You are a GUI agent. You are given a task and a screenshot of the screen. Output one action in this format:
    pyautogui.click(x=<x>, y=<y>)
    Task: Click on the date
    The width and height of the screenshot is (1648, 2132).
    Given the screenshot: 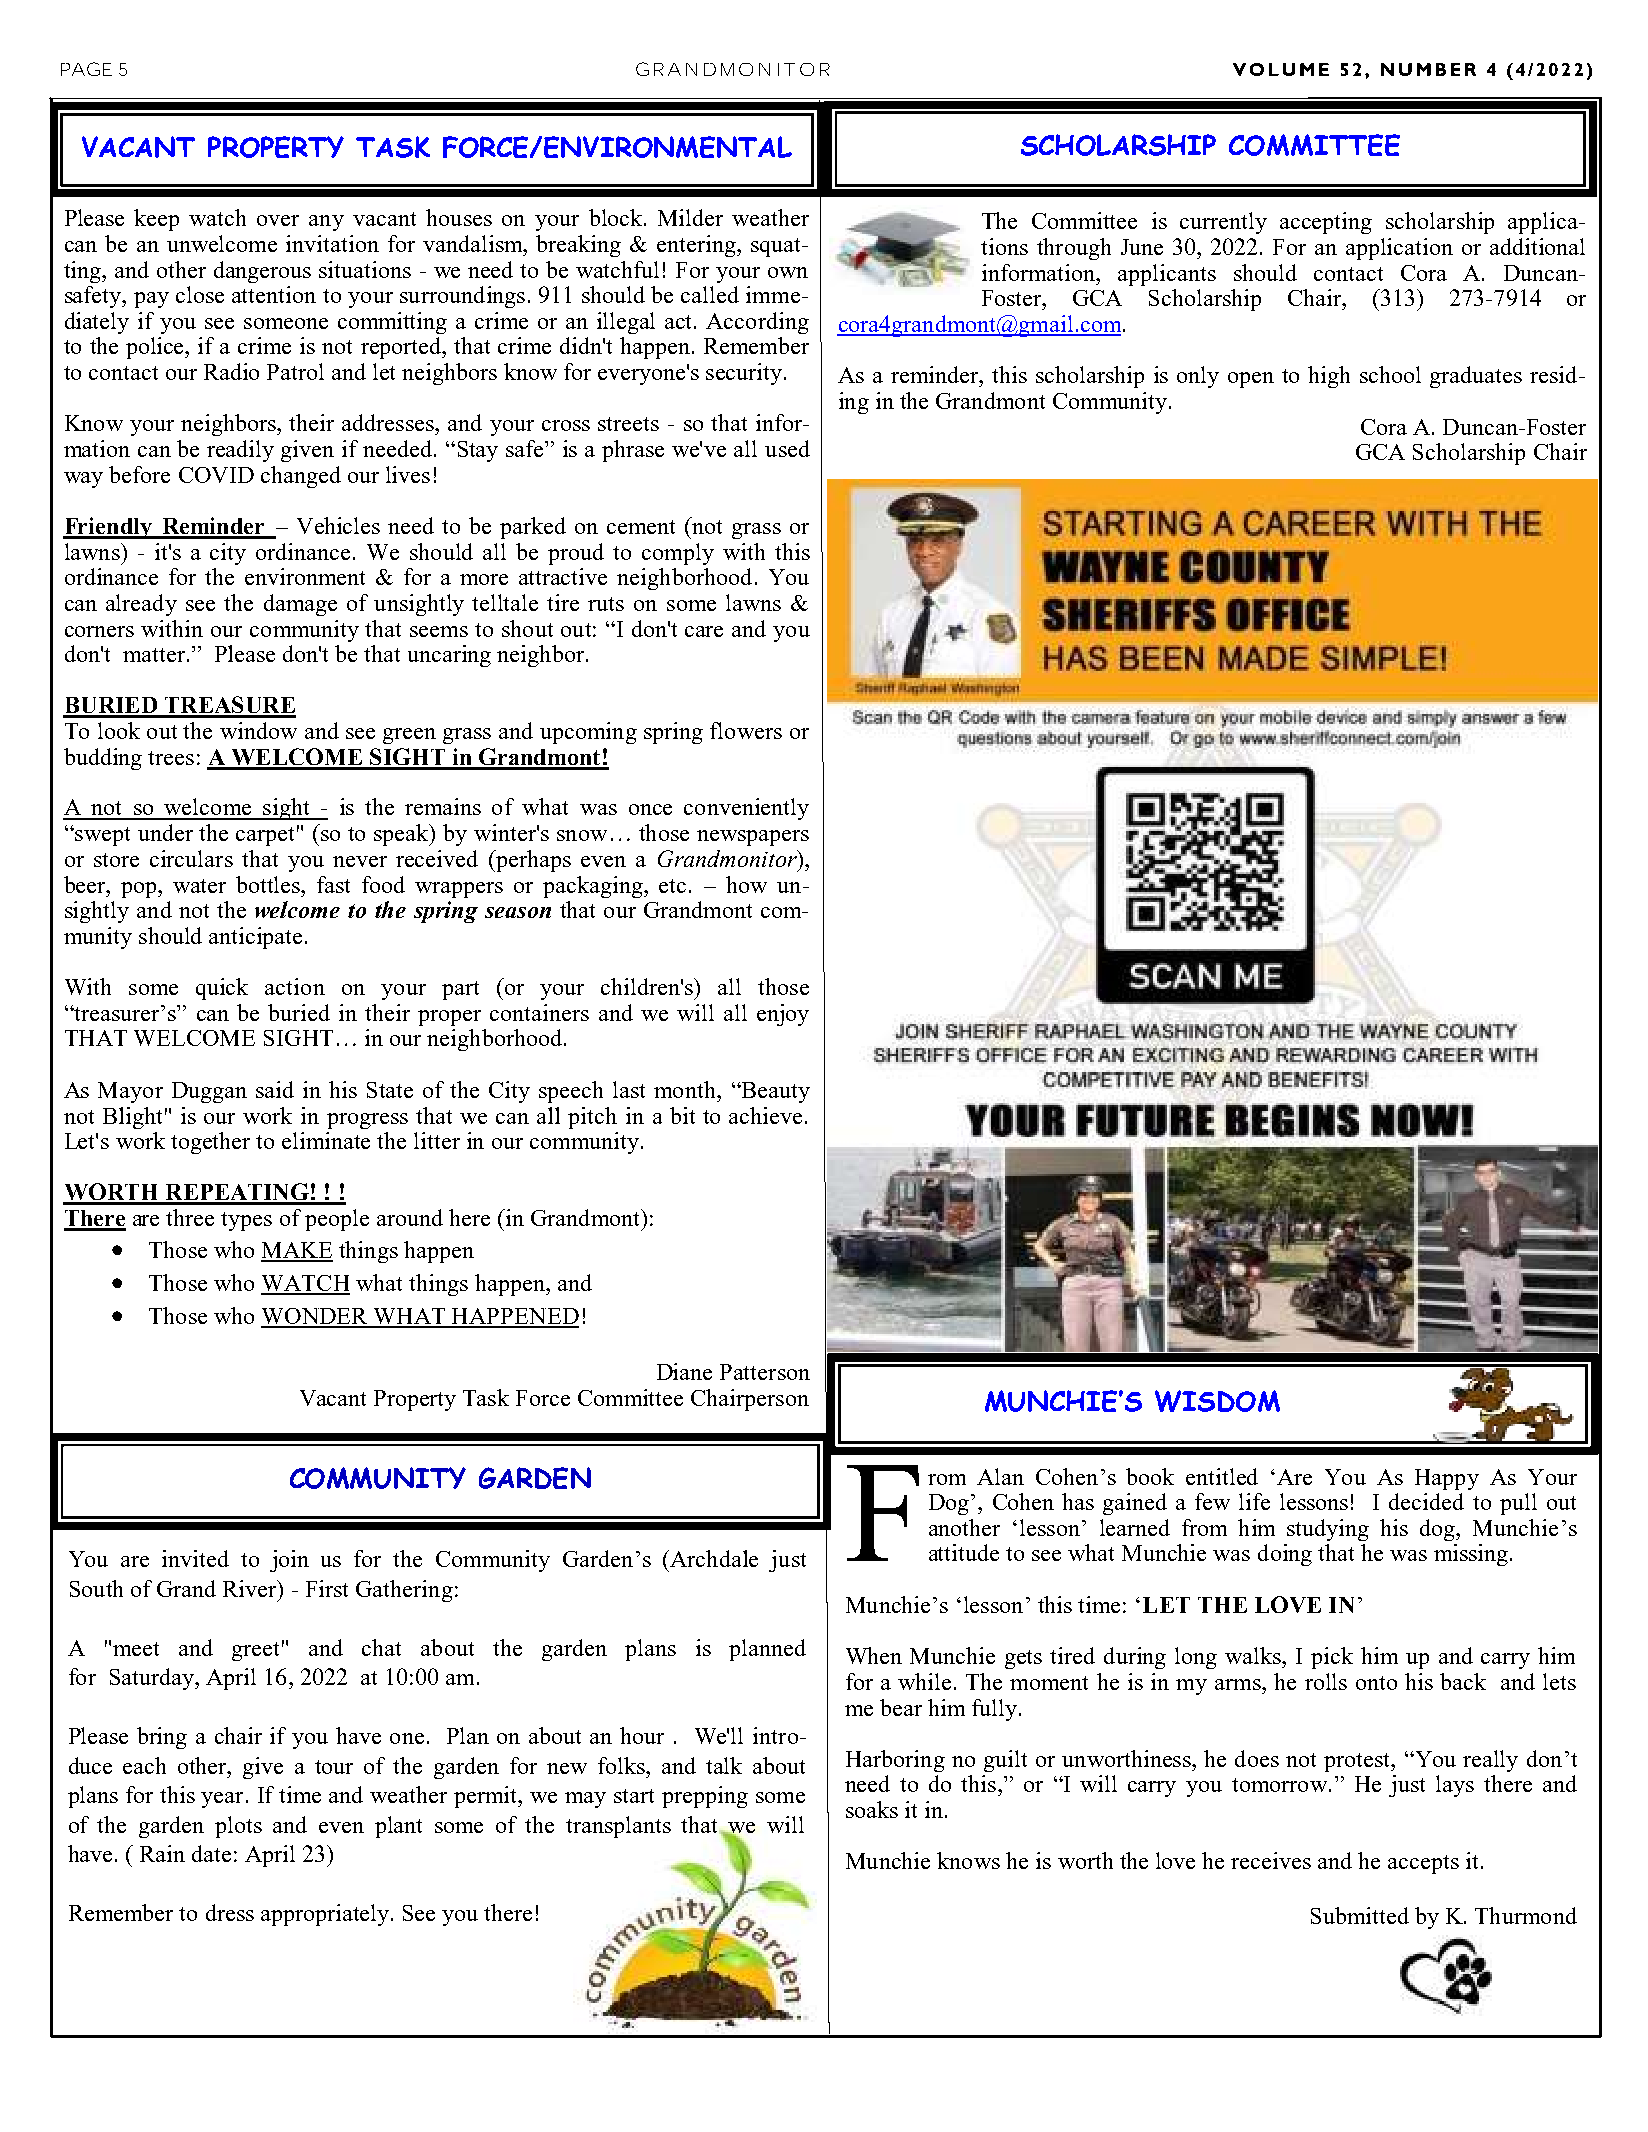 What is the action you would take?
    pyautogui.click(x=211, y=1853)
